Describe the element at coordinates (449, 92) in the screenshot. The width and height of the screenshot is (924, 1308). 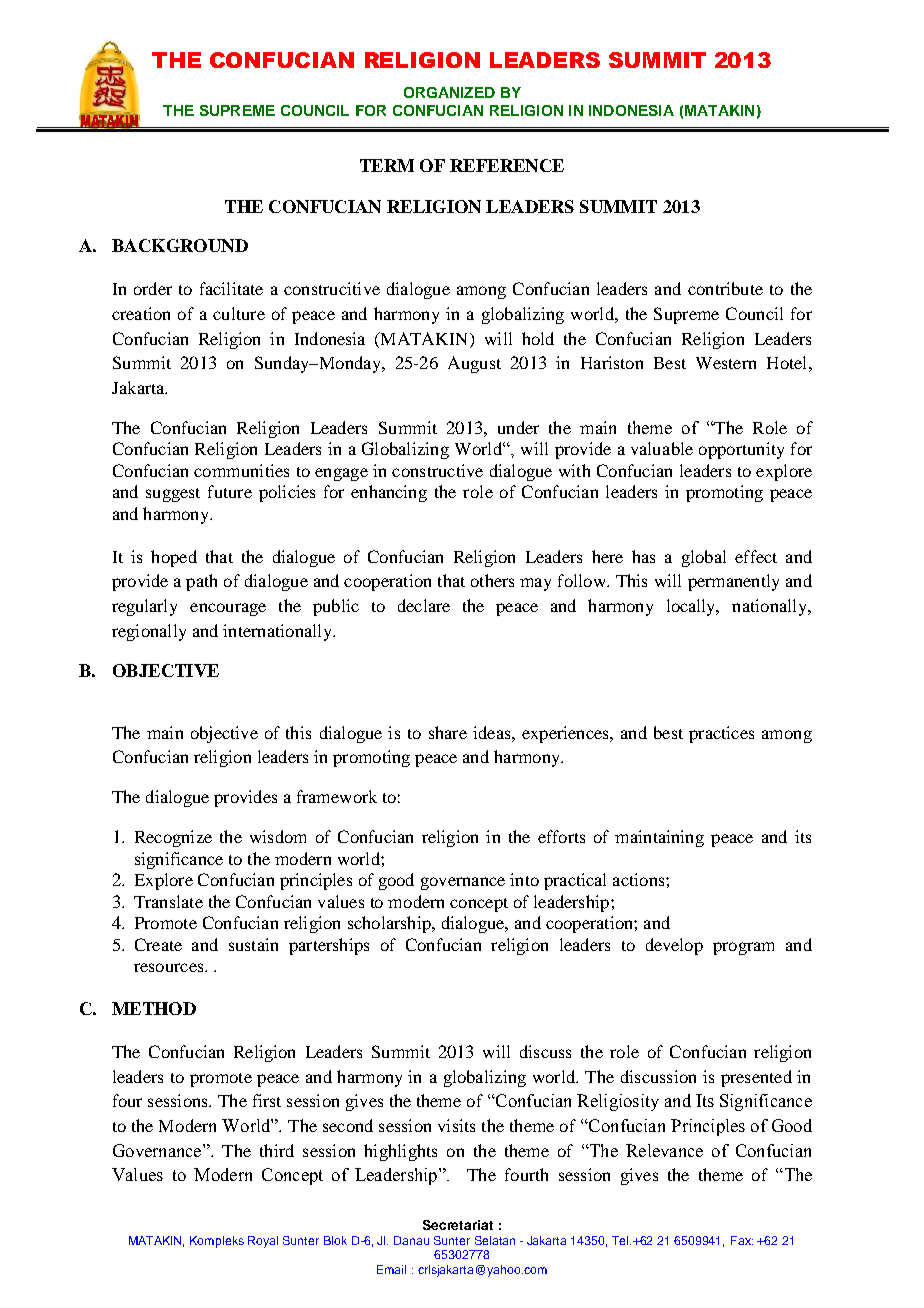
I see `ORGANIZED` at that location.
